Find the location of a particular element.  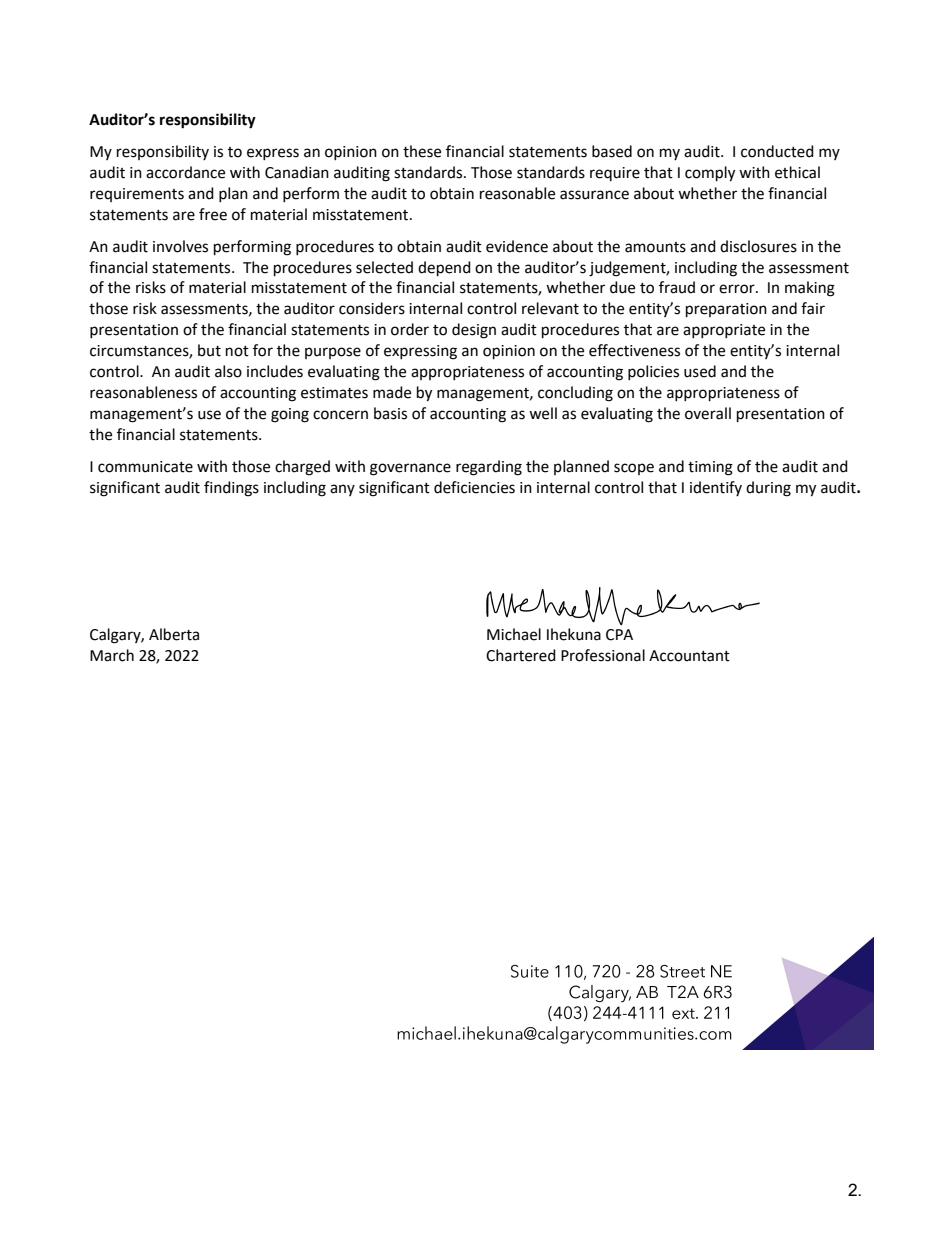

comply is located at coordinates (710, 174).
